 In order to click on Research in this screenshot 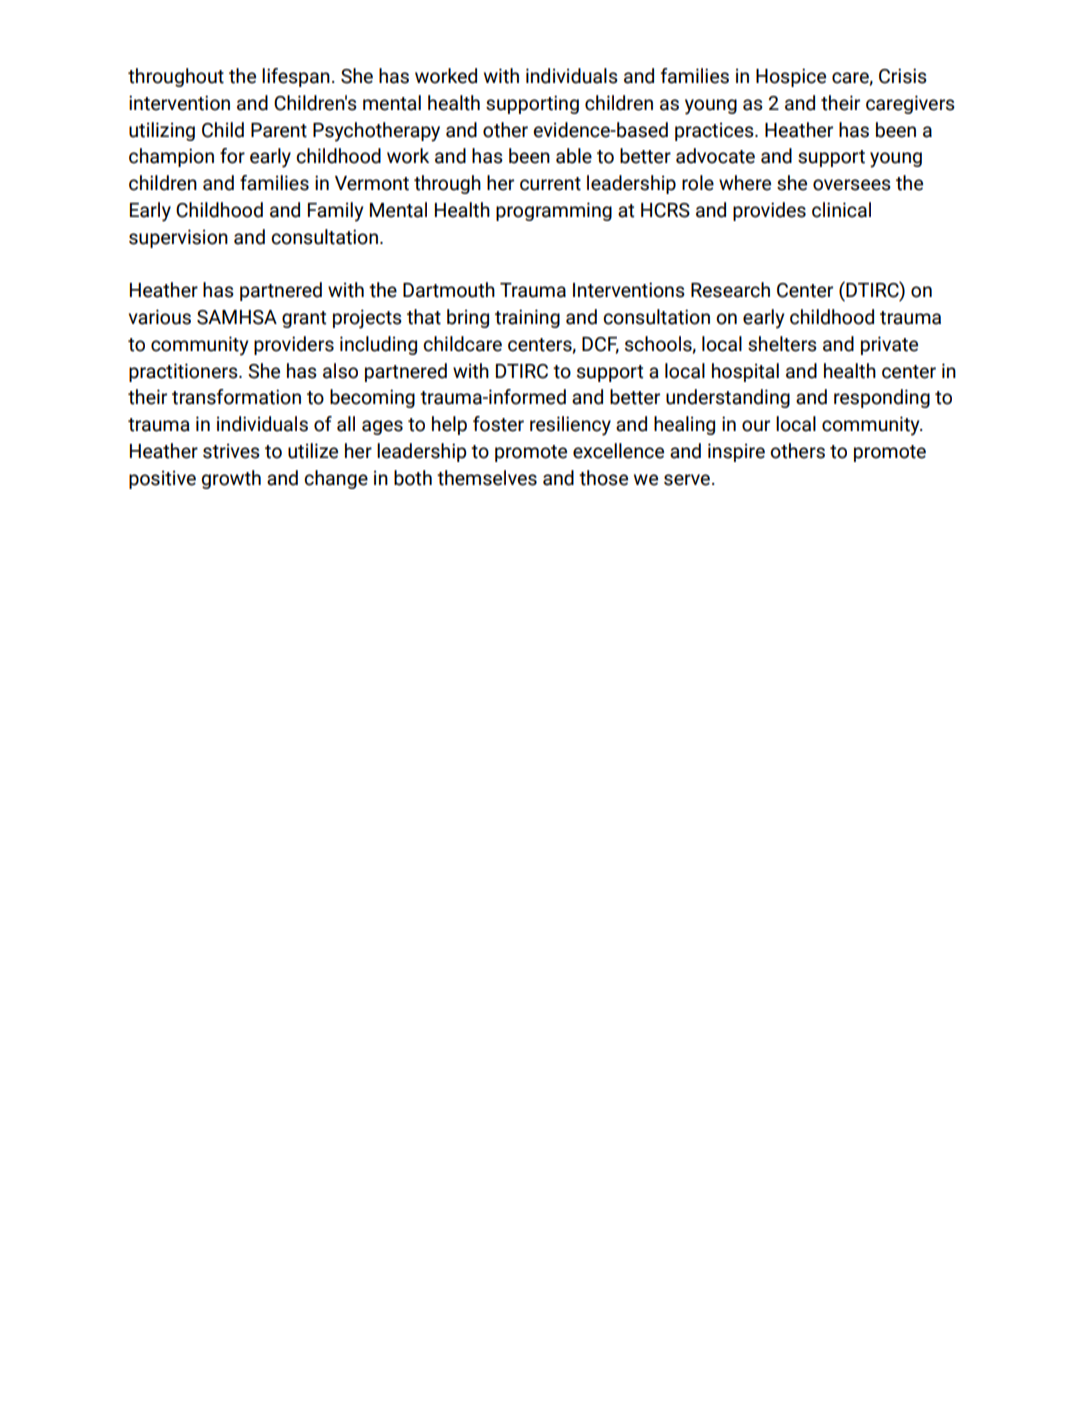, I will do `click(730, 290)`.
